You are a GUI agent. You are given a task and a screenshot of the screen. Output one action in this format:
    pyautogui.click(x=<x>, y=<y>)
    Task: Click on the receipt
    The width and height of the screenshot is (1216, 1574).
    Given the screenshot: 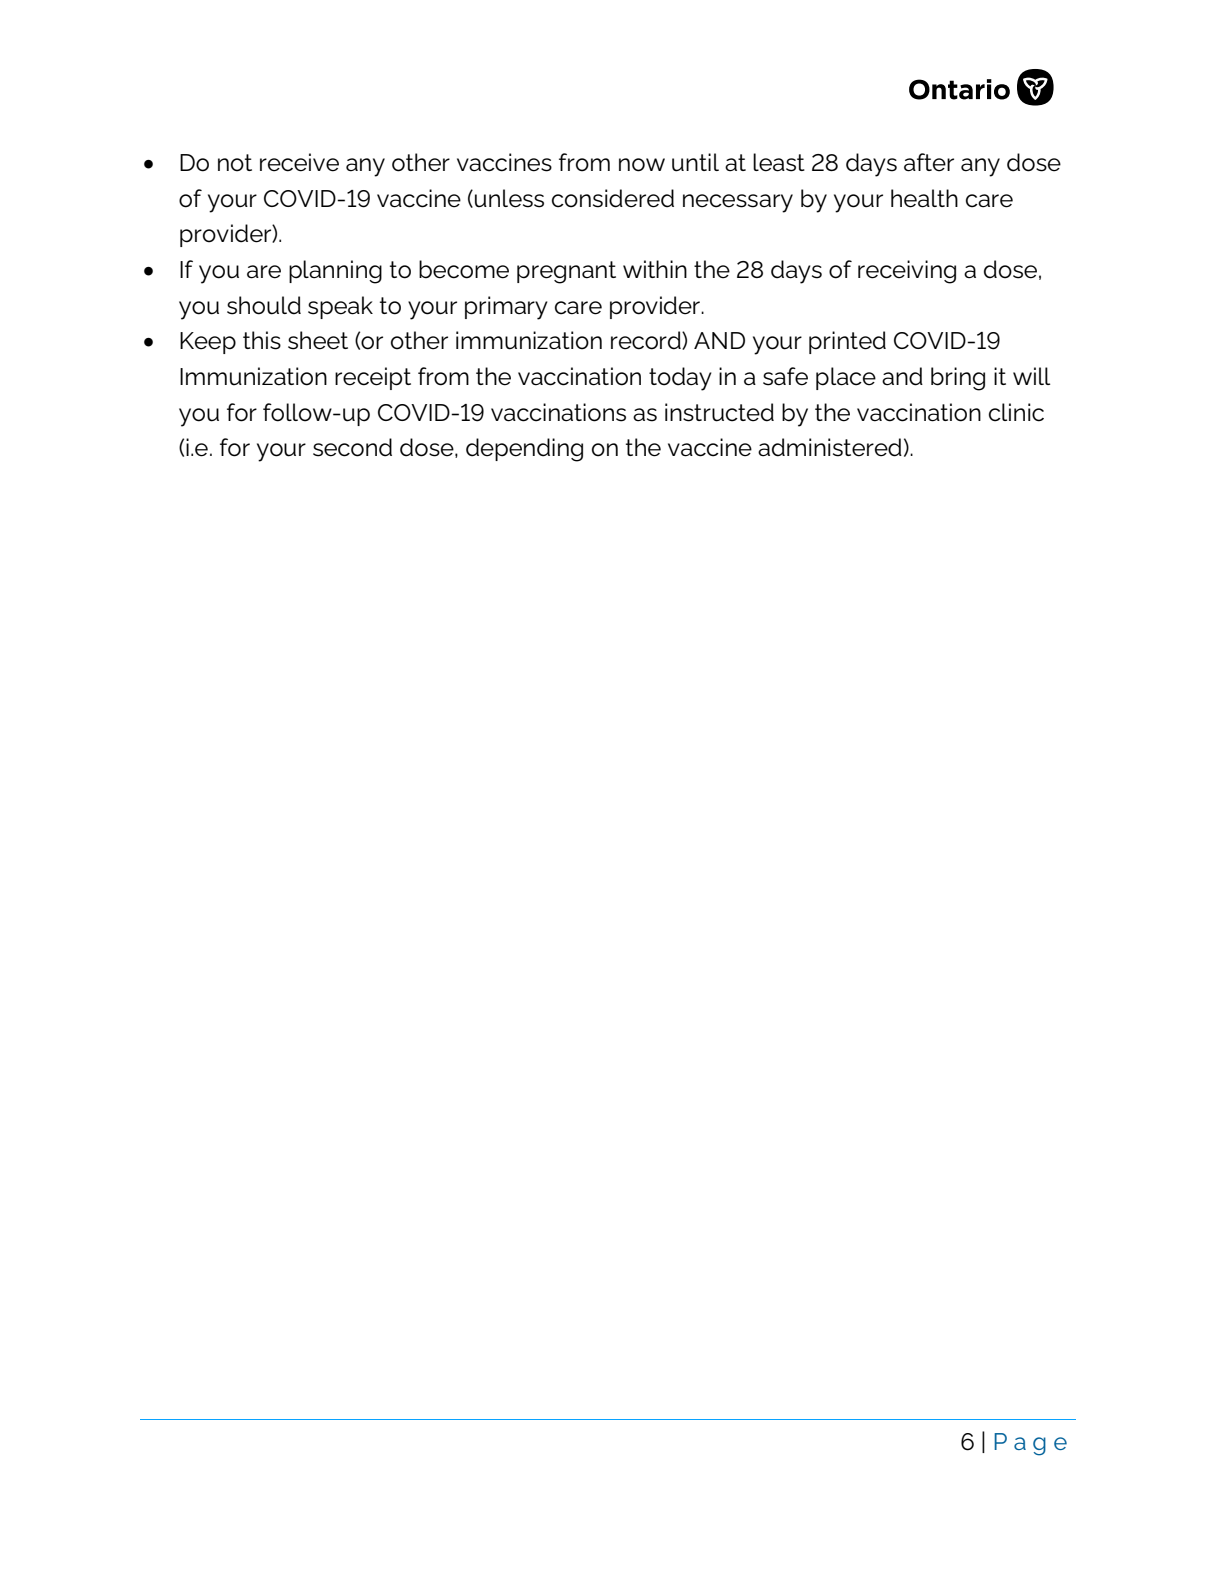 What is the action you would take?
    pyautogui.click(x=373, y=378)
